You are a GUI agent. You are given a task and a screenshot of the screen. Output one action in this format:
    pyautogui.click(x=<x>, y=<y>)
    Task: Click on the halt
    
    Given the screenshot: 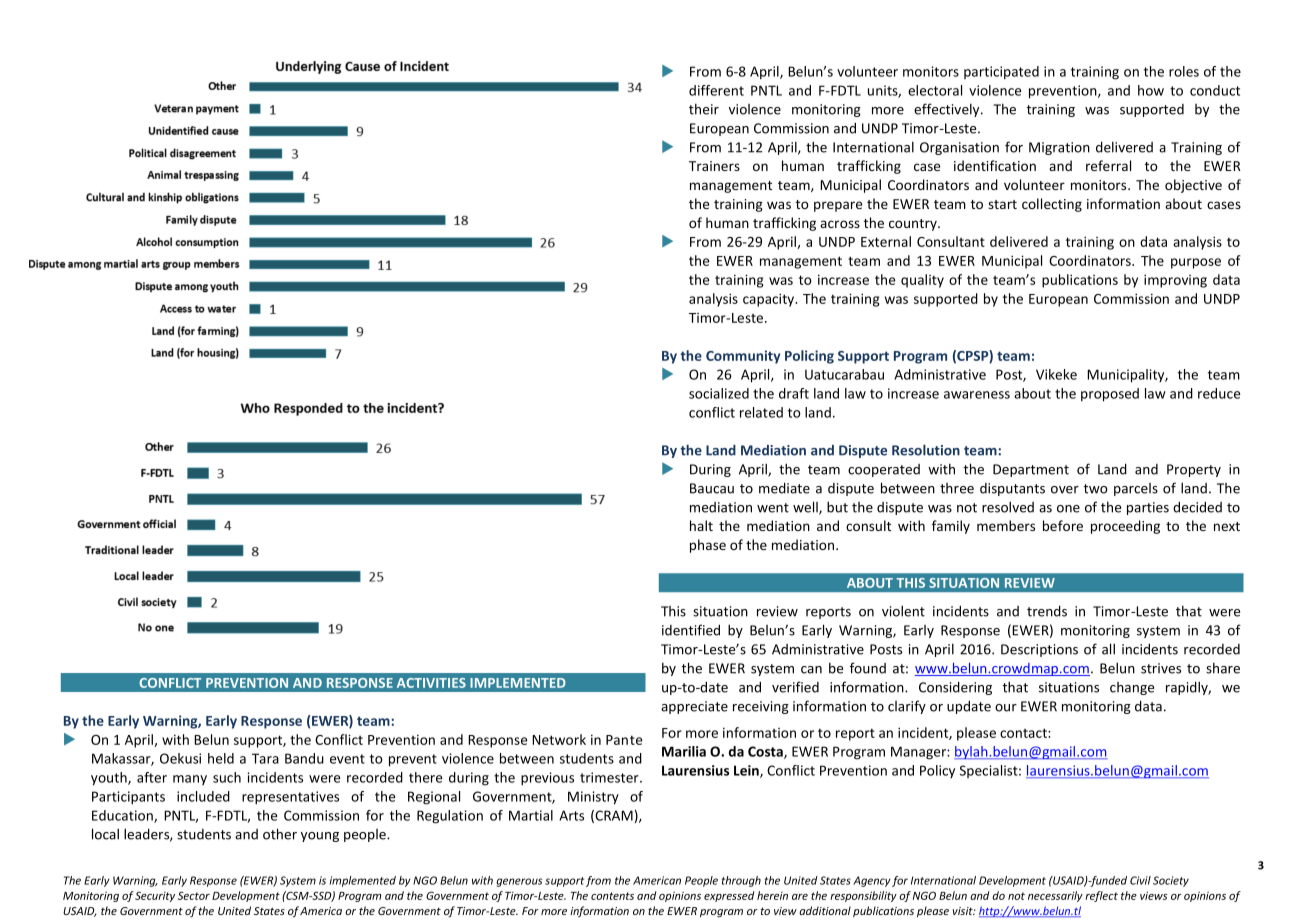 What is the action you would take?
    pyautogui.click(x=701, y=525)
